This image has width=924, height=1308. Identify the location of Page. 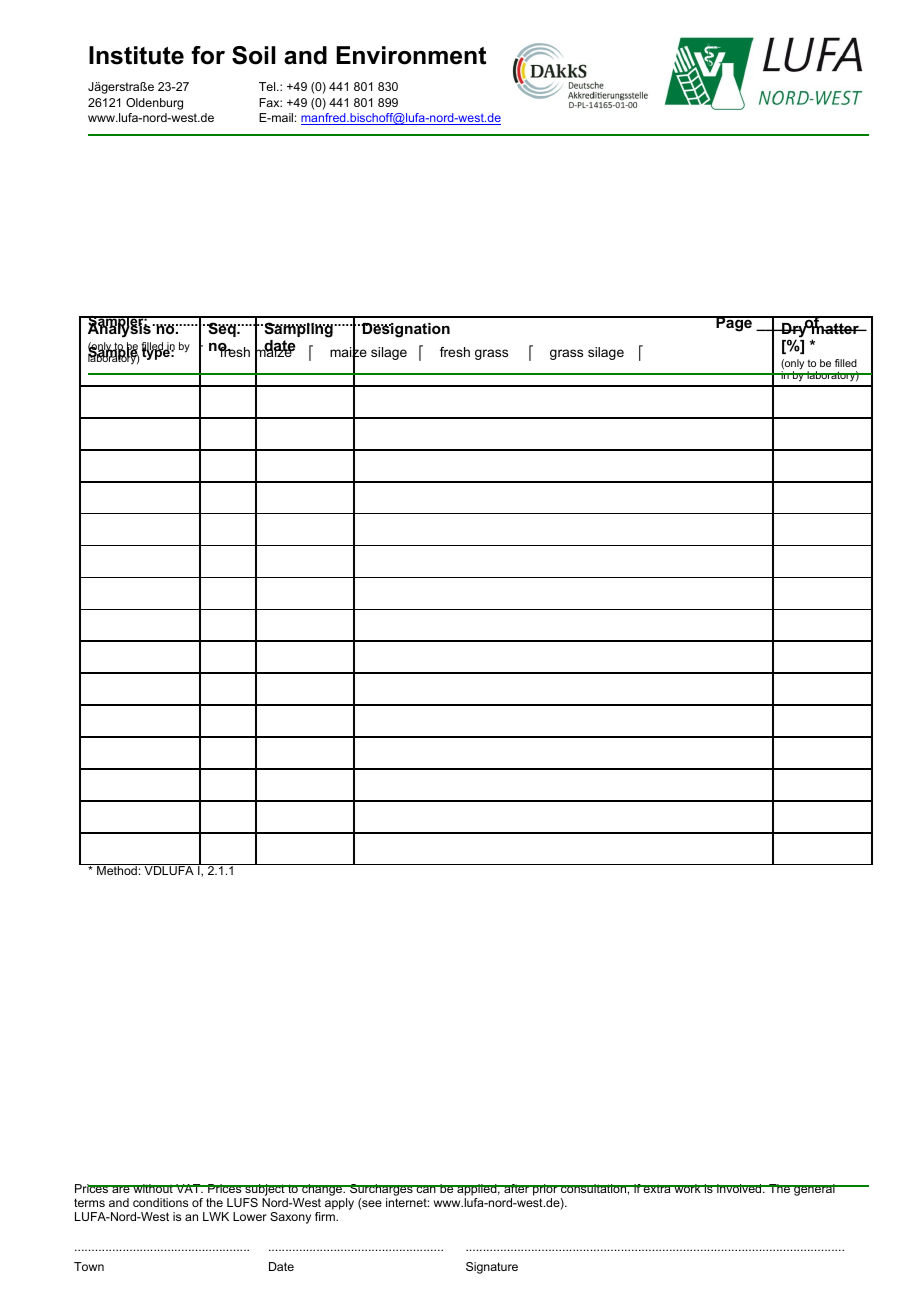
(734, 324).
